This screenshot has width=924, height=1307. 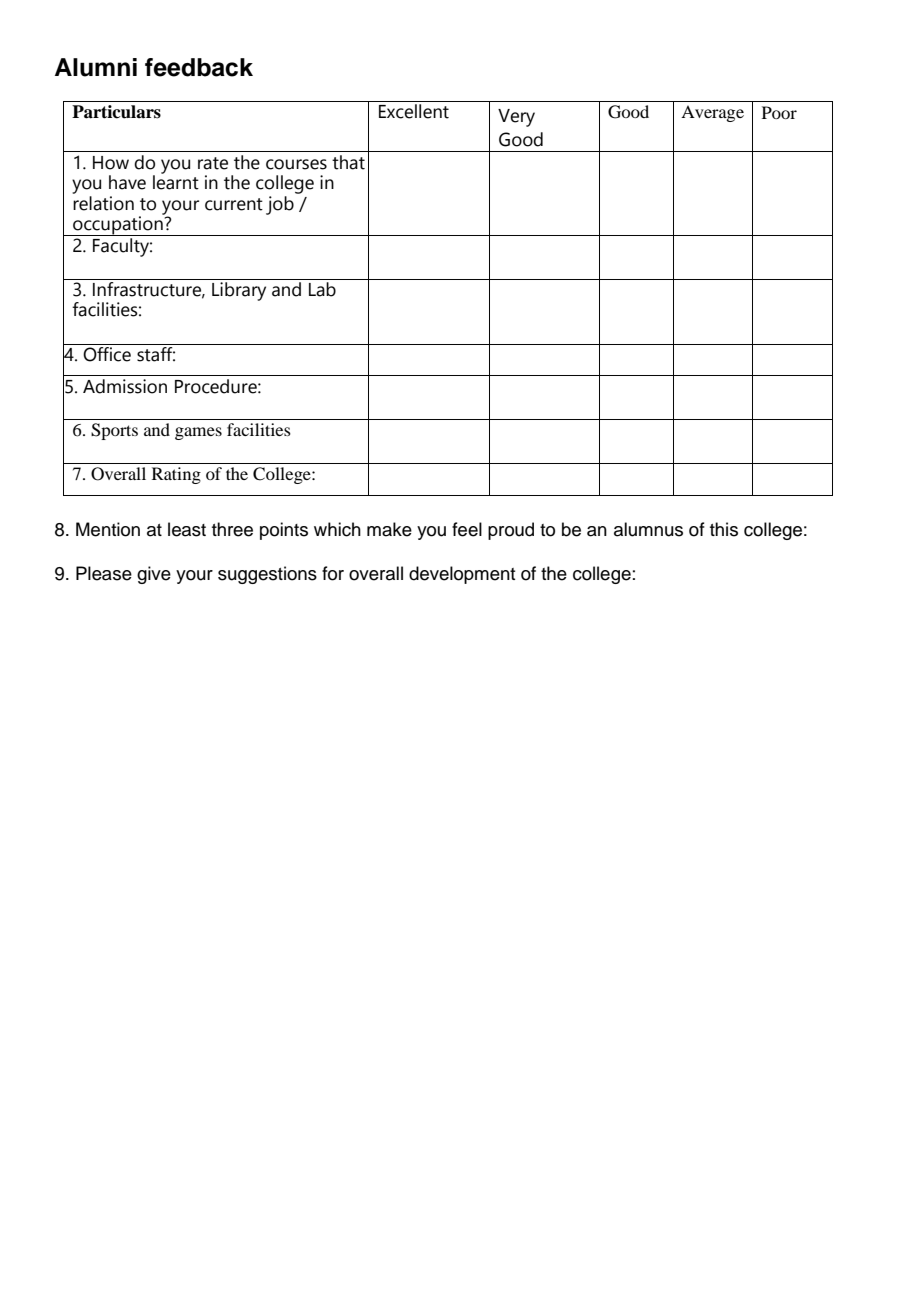 What do you see at coordinates (712, 113) in the screenshot?
I see `Average` at bounding box center [712, 113].
